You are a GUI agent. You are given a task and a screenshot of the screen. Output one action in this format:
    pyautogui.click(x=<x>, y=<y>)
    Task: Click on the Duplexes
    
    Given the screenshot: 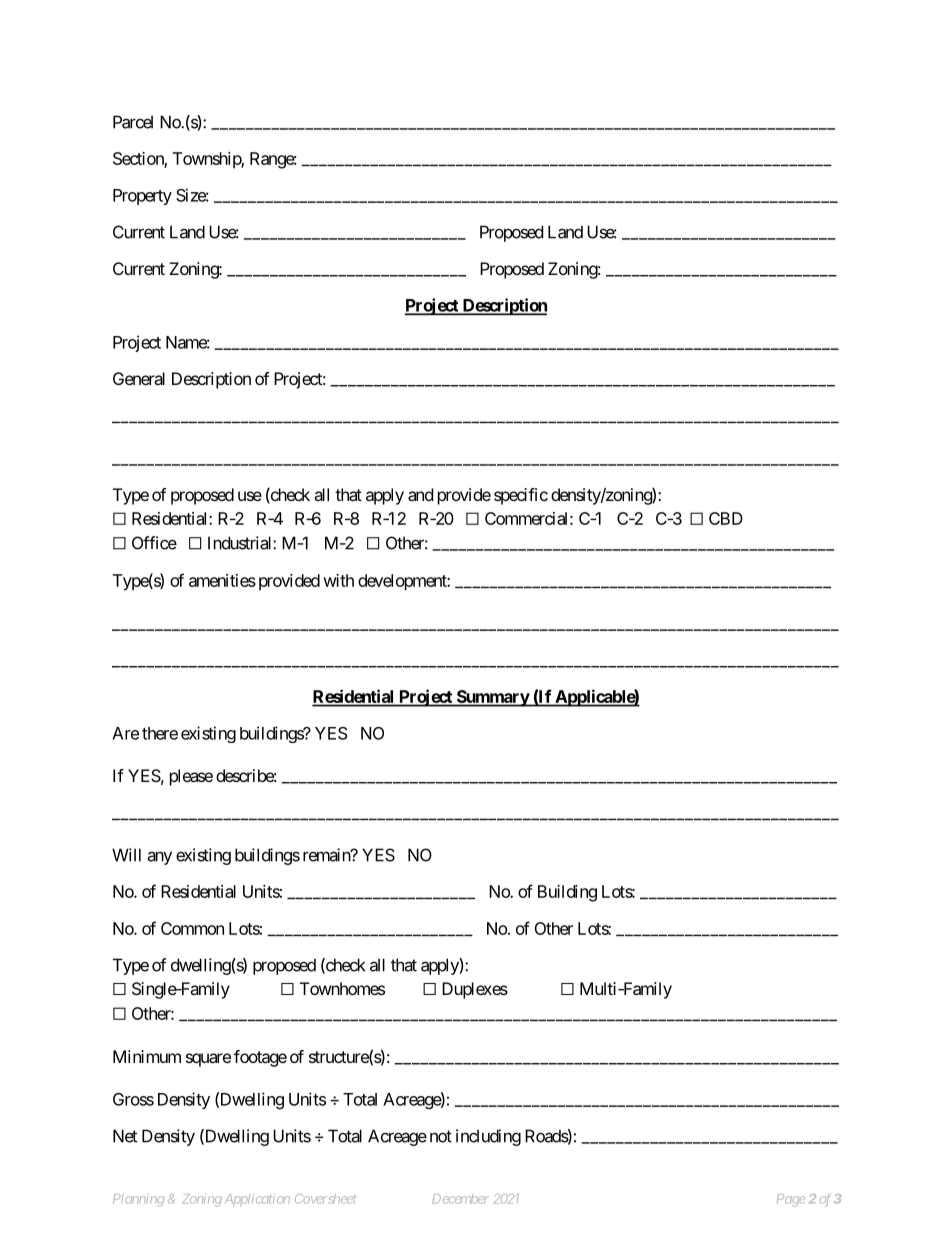 What is the action you would take?
    pyautogui.click(x=475, y=990)
